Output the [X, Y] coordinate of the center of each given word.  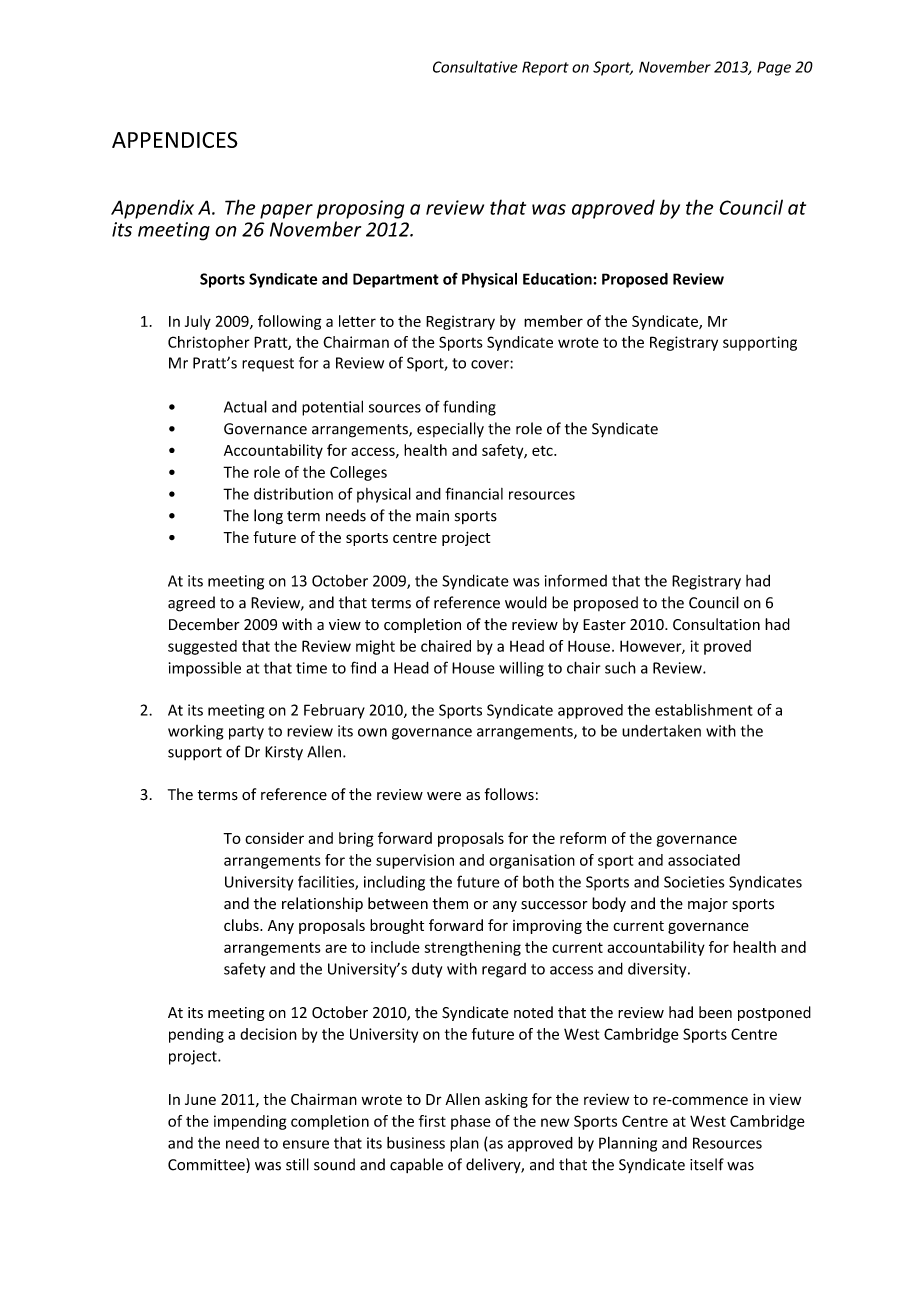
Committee [207, 1165]
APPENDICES [175, 140]
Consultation [716, 624]
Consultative [475, 67]
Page [774, 68]
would [526, 602]
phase [471, 1122]
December [204, 624]
